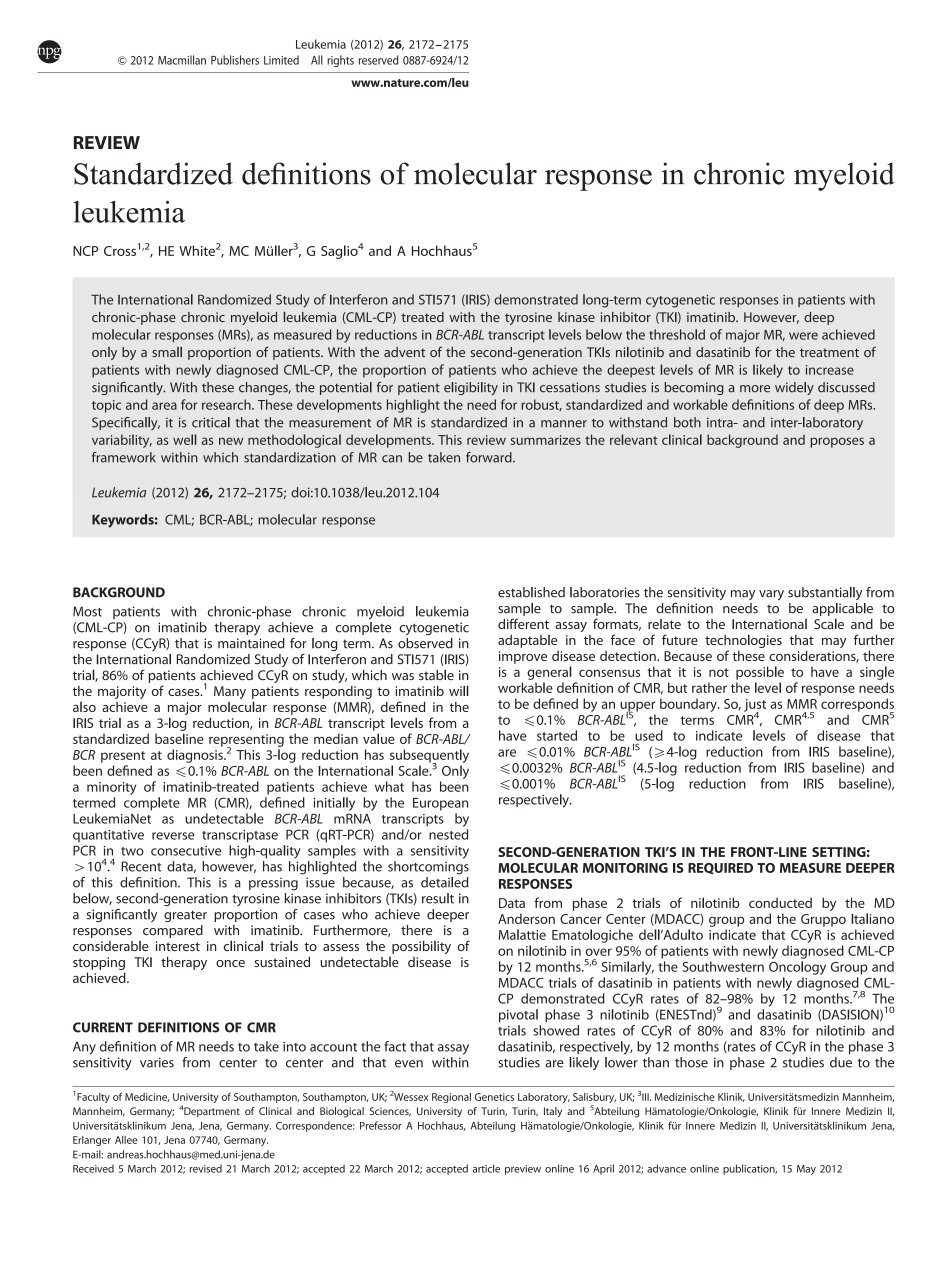 This screenshot has width=952, height=1270. I want to click on were, so click(803, 336).
